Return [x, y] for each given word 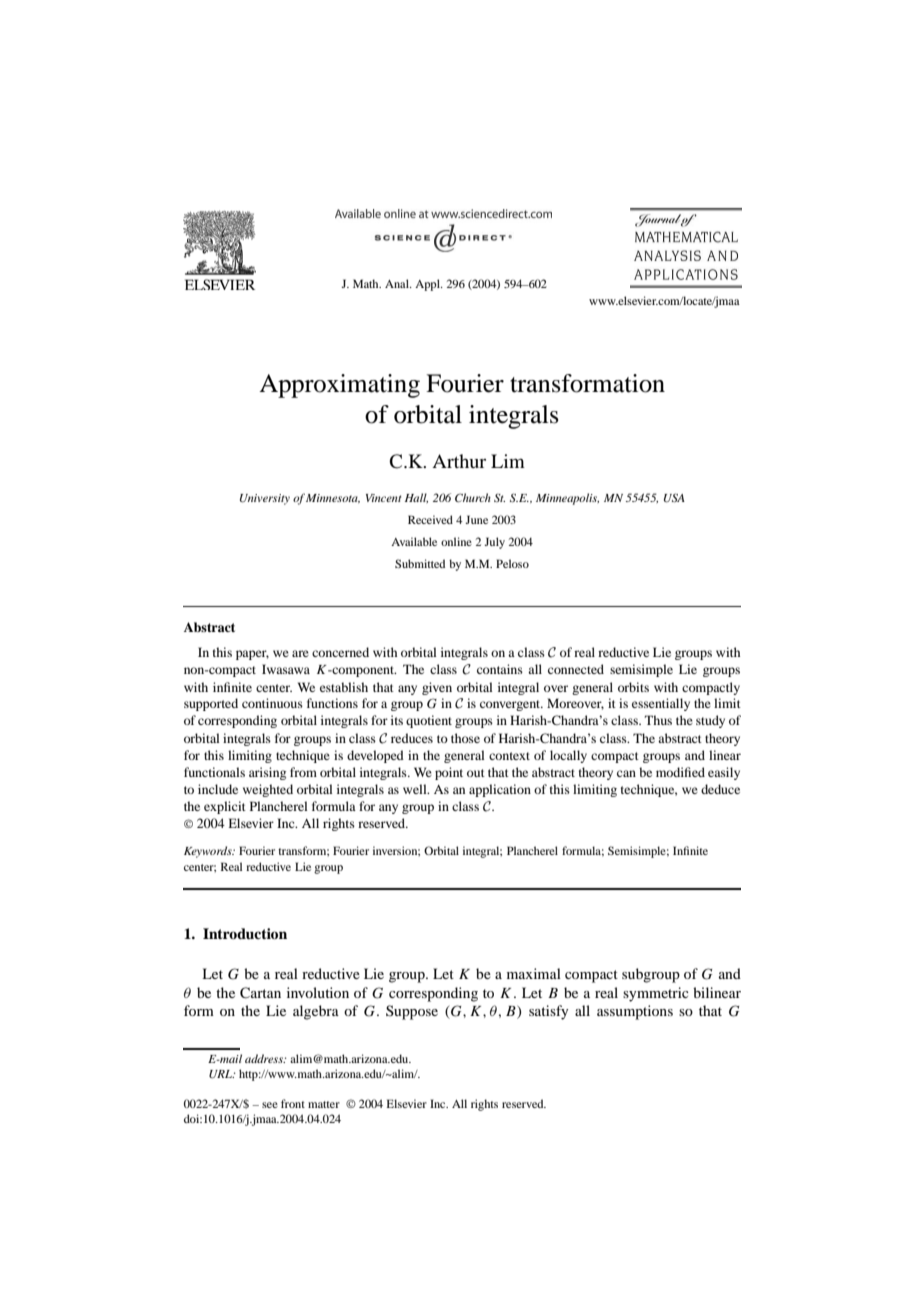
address [265, 1058]
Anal [398, 283]
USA [674, 498]
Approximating [339, 386]
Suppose [412, 1012]
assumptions [635, 1012]
